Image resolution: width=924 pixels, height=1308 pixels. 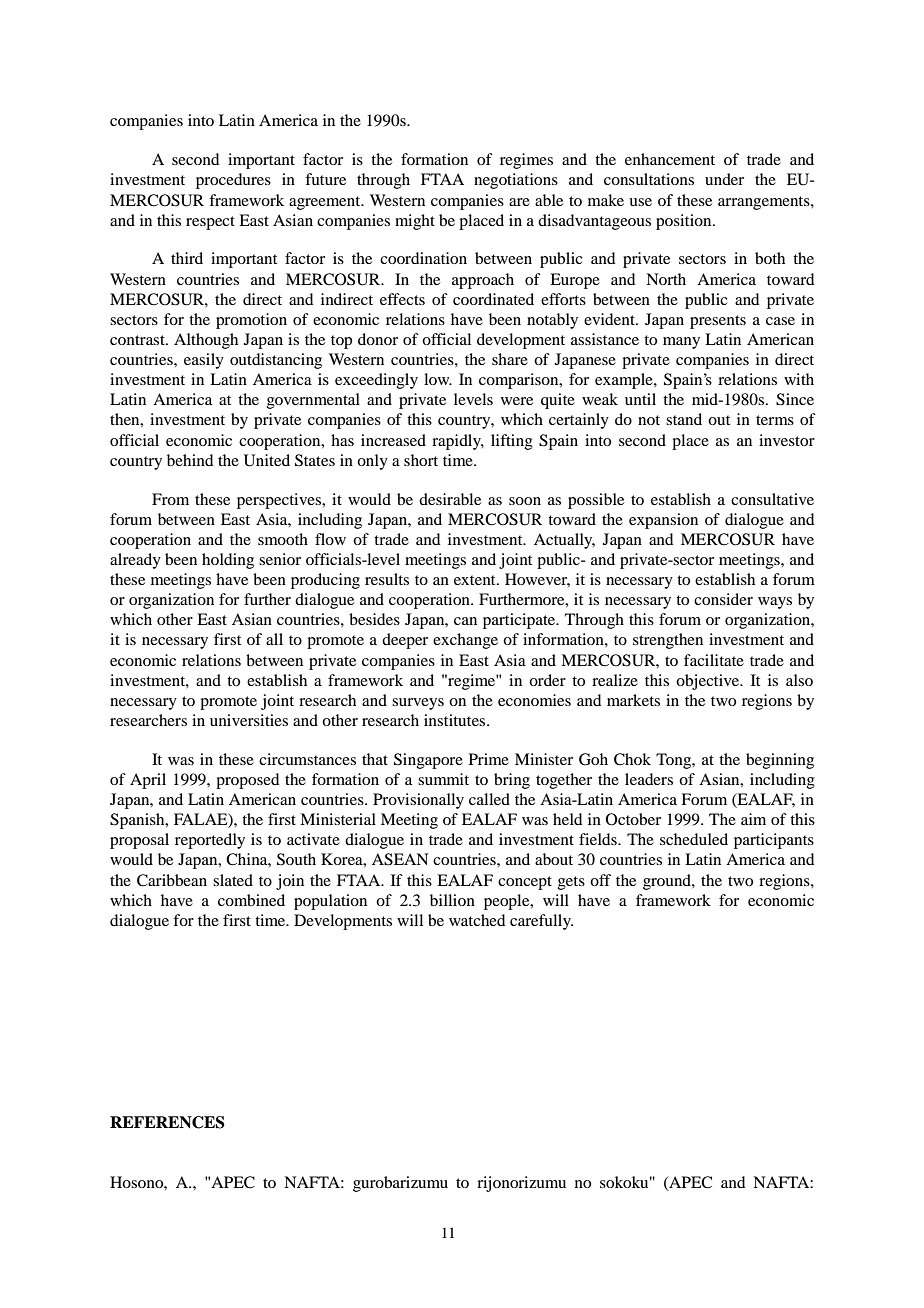 I want to click on behind, so click(x=190, y=460).
